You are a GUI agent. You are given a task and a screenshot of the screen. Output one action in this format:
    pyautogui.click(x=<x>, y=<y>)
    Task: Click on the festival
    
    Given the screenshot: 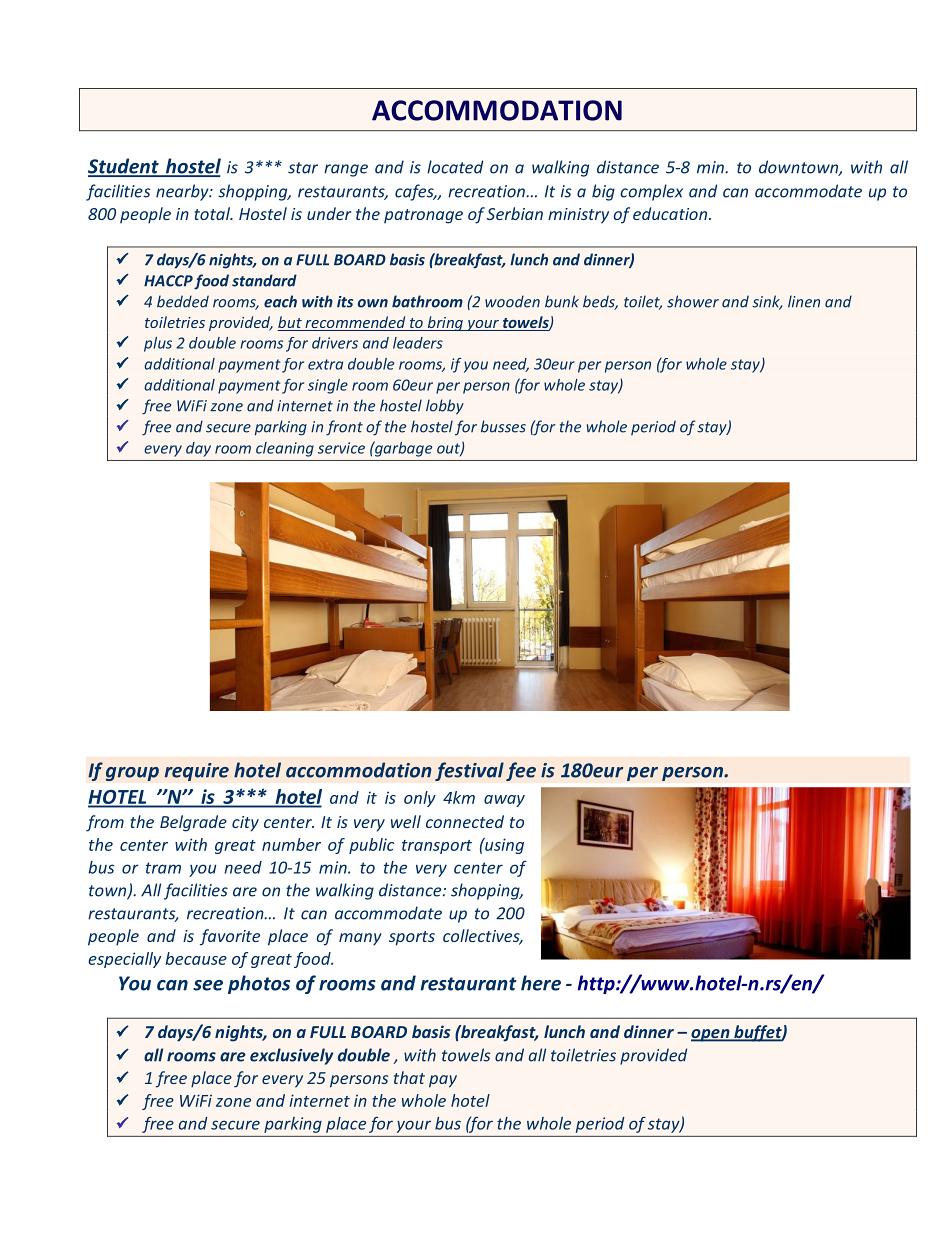 What is the action you would take?
    pyautogui.click(x=469, y=771)
